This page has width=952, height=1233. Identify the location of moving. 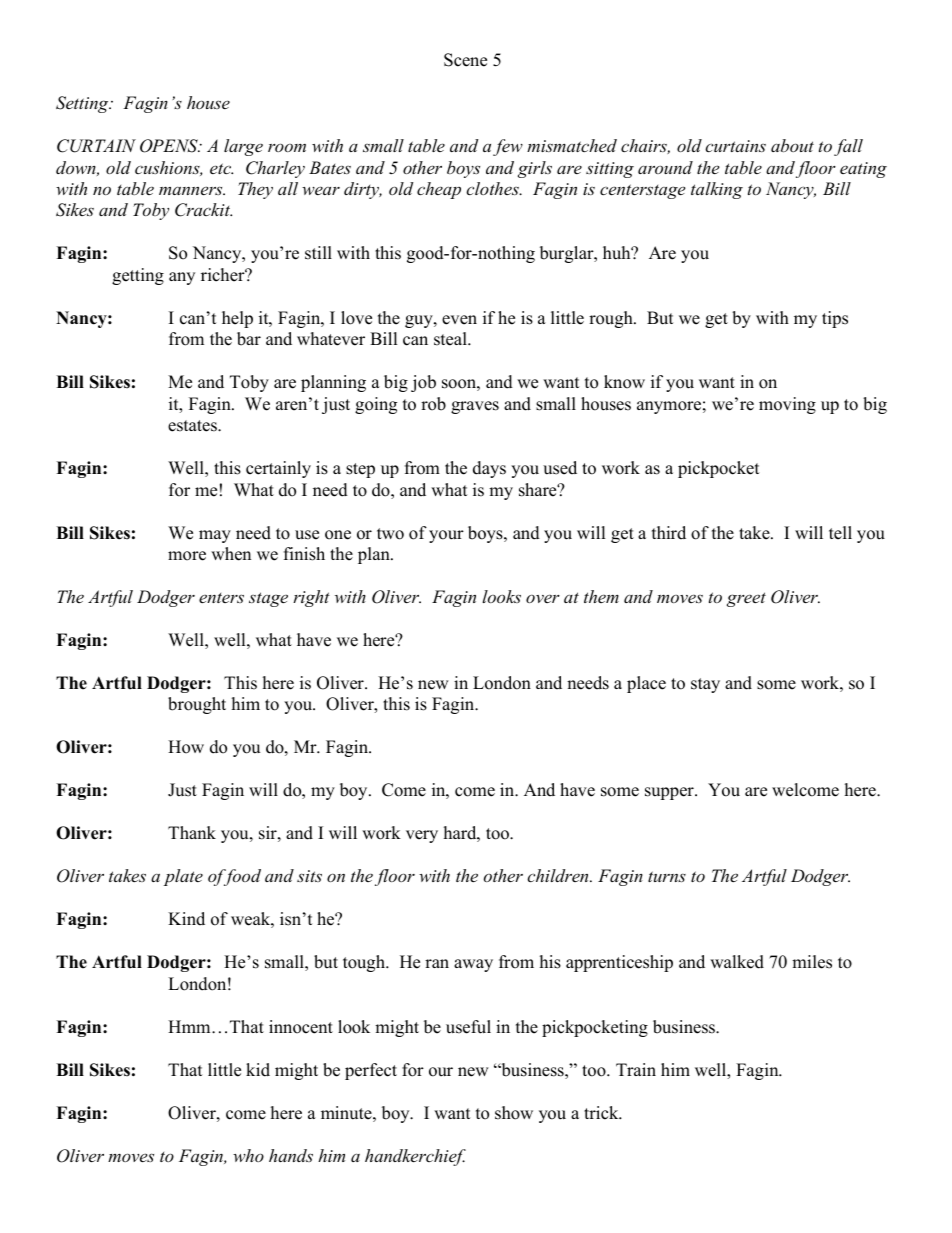
(787, 405).
